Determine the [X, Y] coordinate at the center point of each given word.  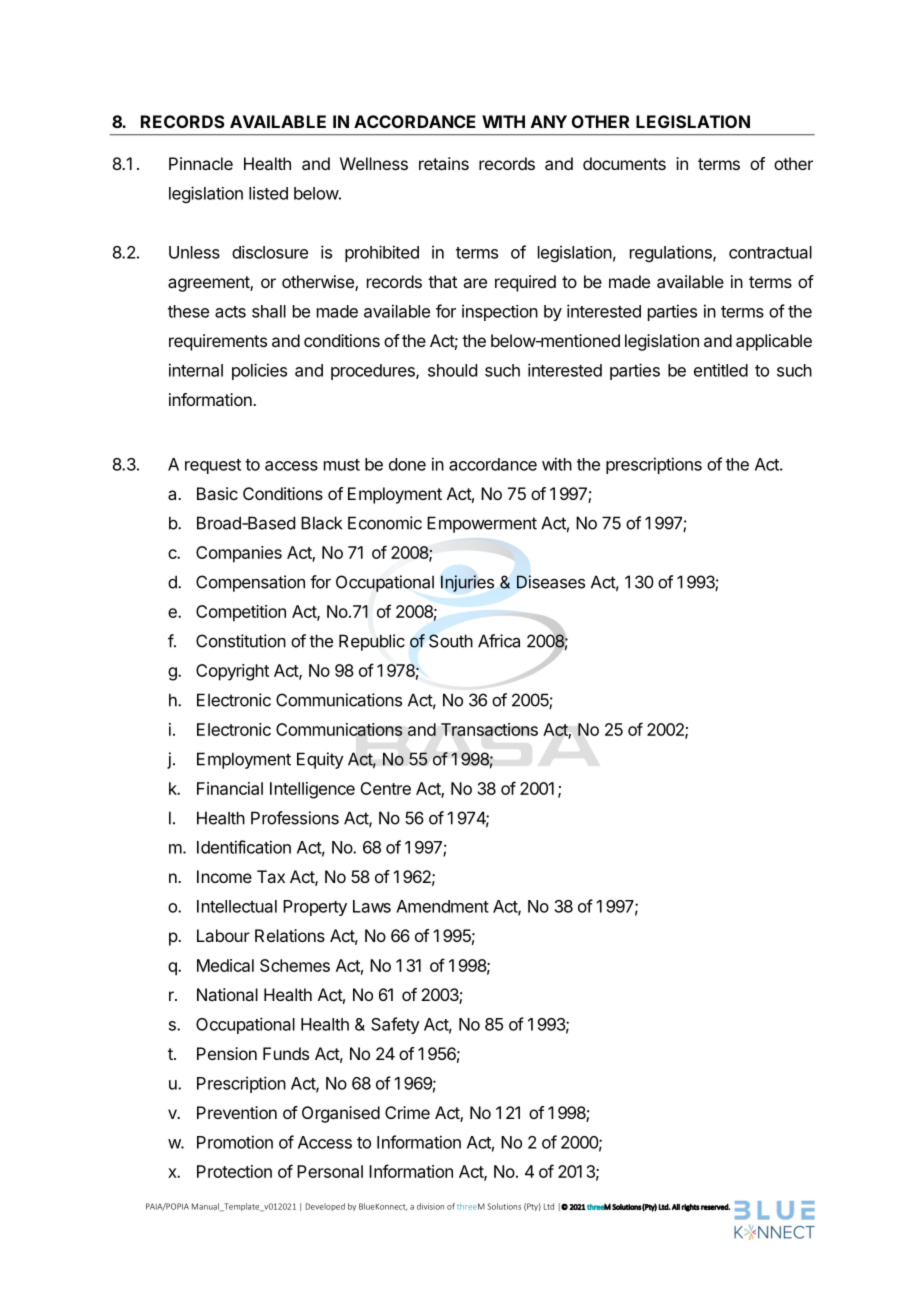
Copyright [232, 672]
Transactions [489, 729]
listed [268, 193]
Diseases [551, 582]
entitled [721, 370]
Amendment [442, 906]
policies [259, 371]
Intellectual [237, 906]
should [452, 370]
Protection [234, 1171]
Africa [499, 641]
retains [444, 163]
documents [624, 163]
